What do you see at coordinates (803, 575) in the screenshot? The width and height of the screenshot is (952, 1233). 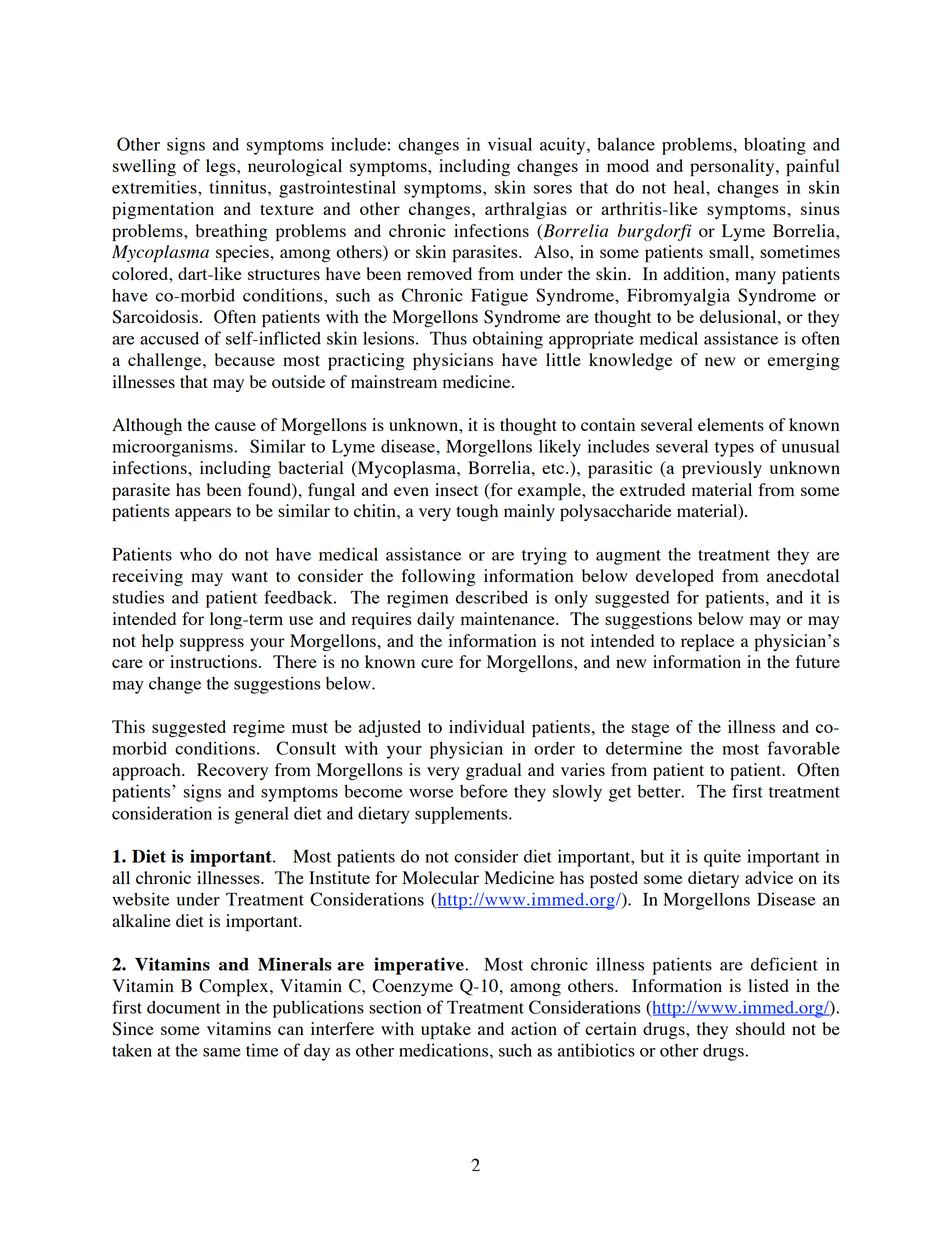 I see `anecdotal` at bounding box center [803, 575].
